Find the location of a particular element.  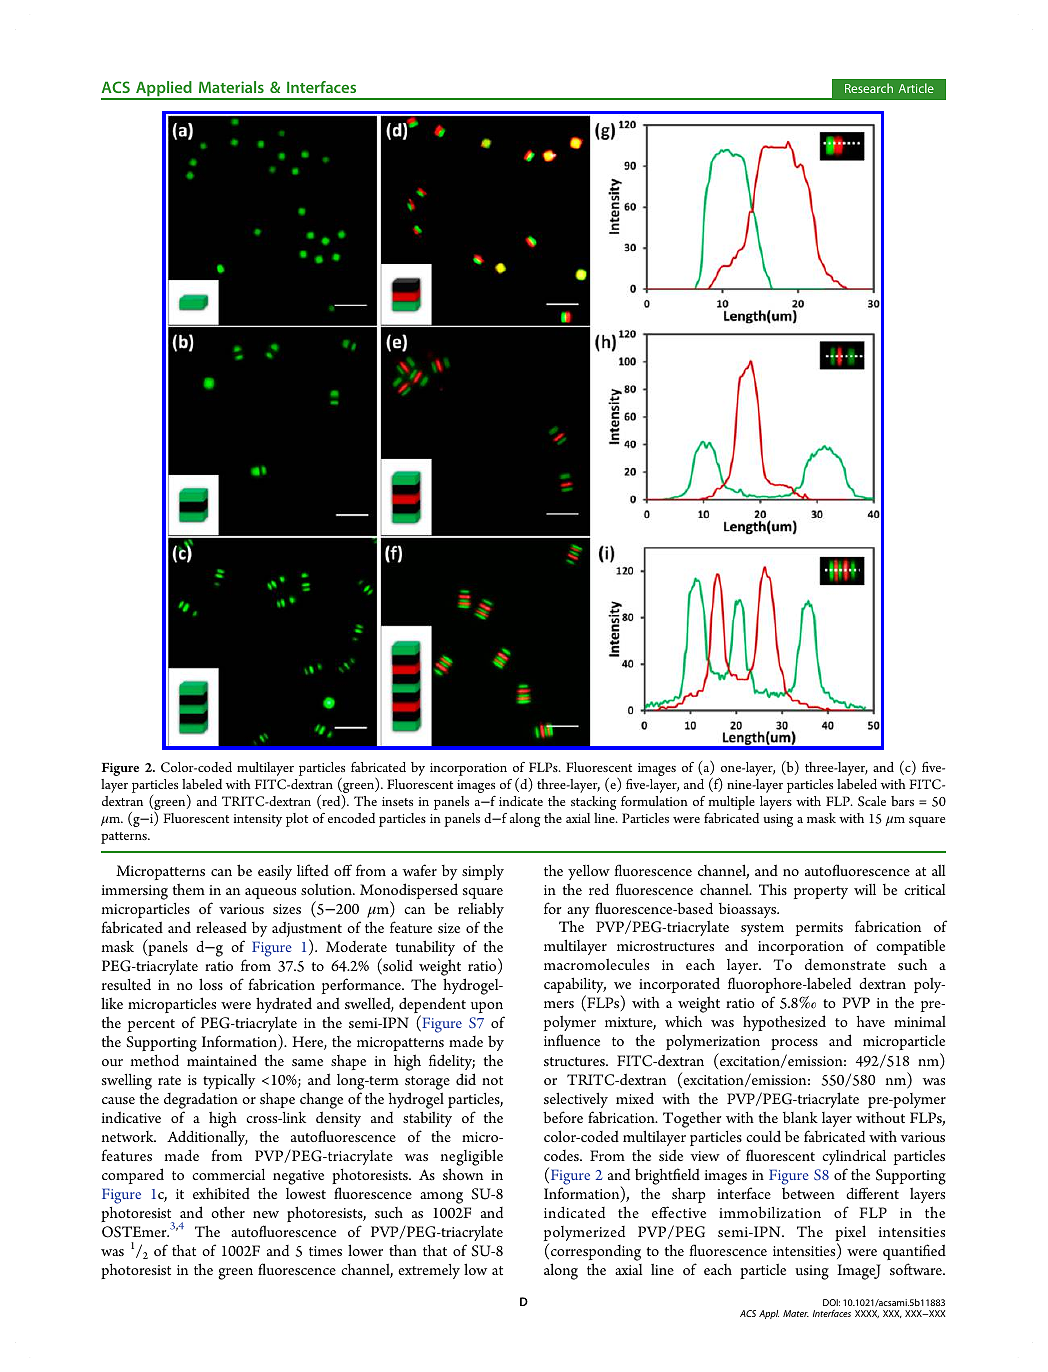

other is located at coordinates (228, 1212).
